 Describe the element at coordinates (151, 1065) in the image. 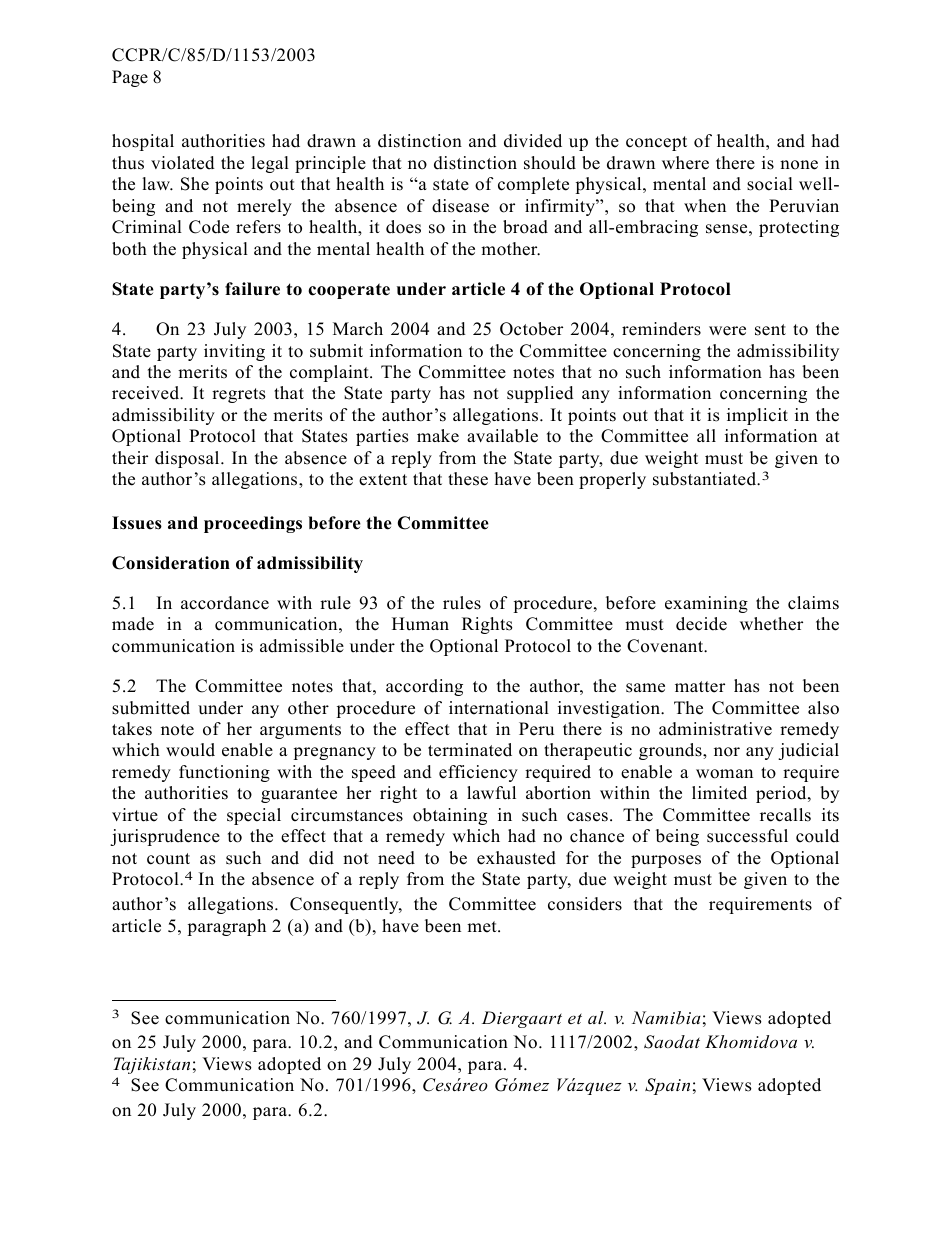

I see `Tajikistan` at that location.
